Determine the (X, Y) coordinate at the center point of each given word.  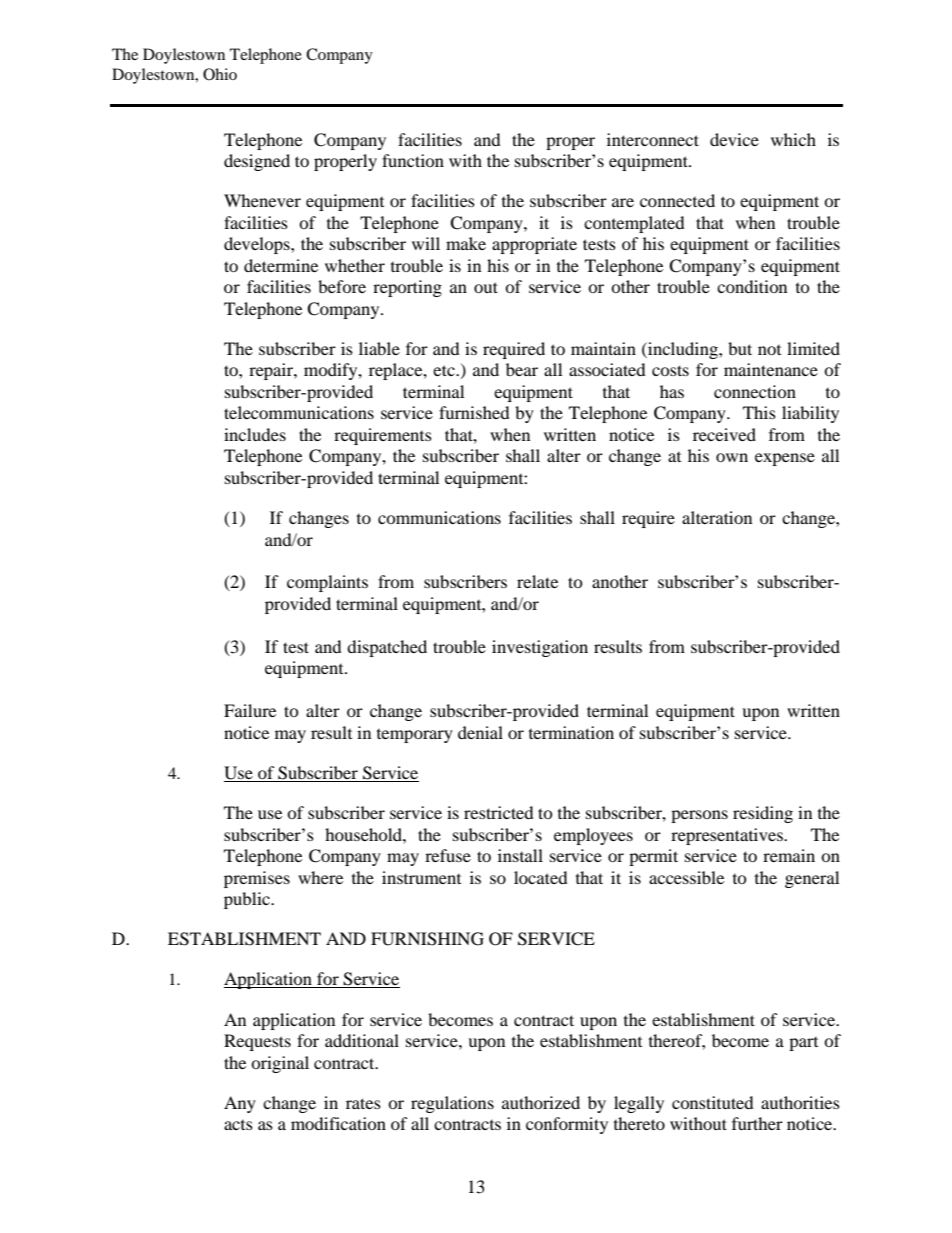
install (520, 855)
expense (785, 459)
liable (379, 348)
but (740, 348)
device (734, 139)
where (320, 877)
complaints (327, 583)
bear (522, 369)
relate (537, 581)
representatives (728, 836)
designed (257, 162)
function (413, 160)
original (280, 1064)
